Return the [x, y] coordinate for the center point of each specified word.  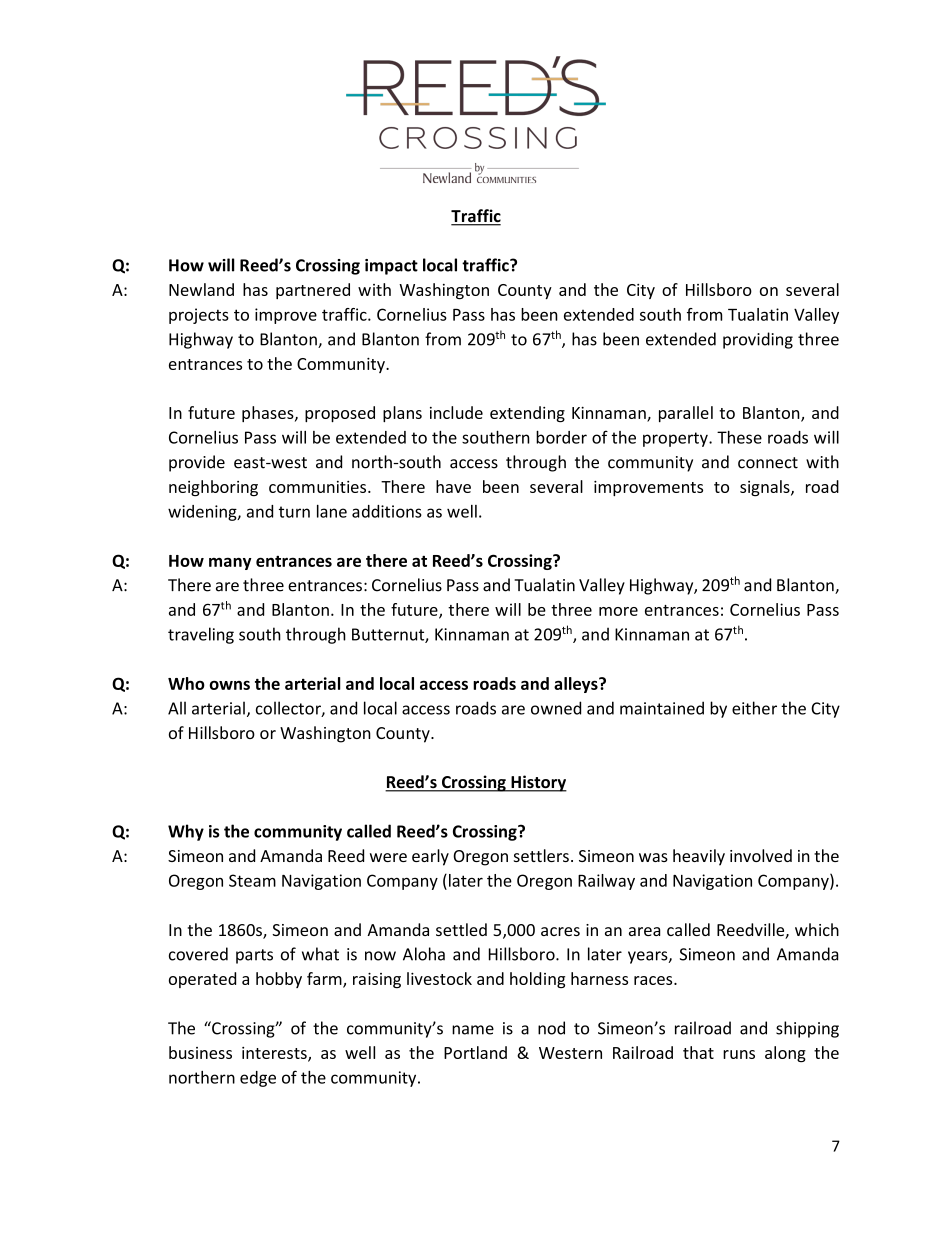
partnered [313, 291]
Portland [475, 1052]
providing [758, 340]
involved [761, 855]
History [538, 783]
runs [739, 1054]
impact [391, 267]
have [453, 486]
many [230, 563]
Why [186, 832]
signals [766, 488]
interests [275, 1054]
